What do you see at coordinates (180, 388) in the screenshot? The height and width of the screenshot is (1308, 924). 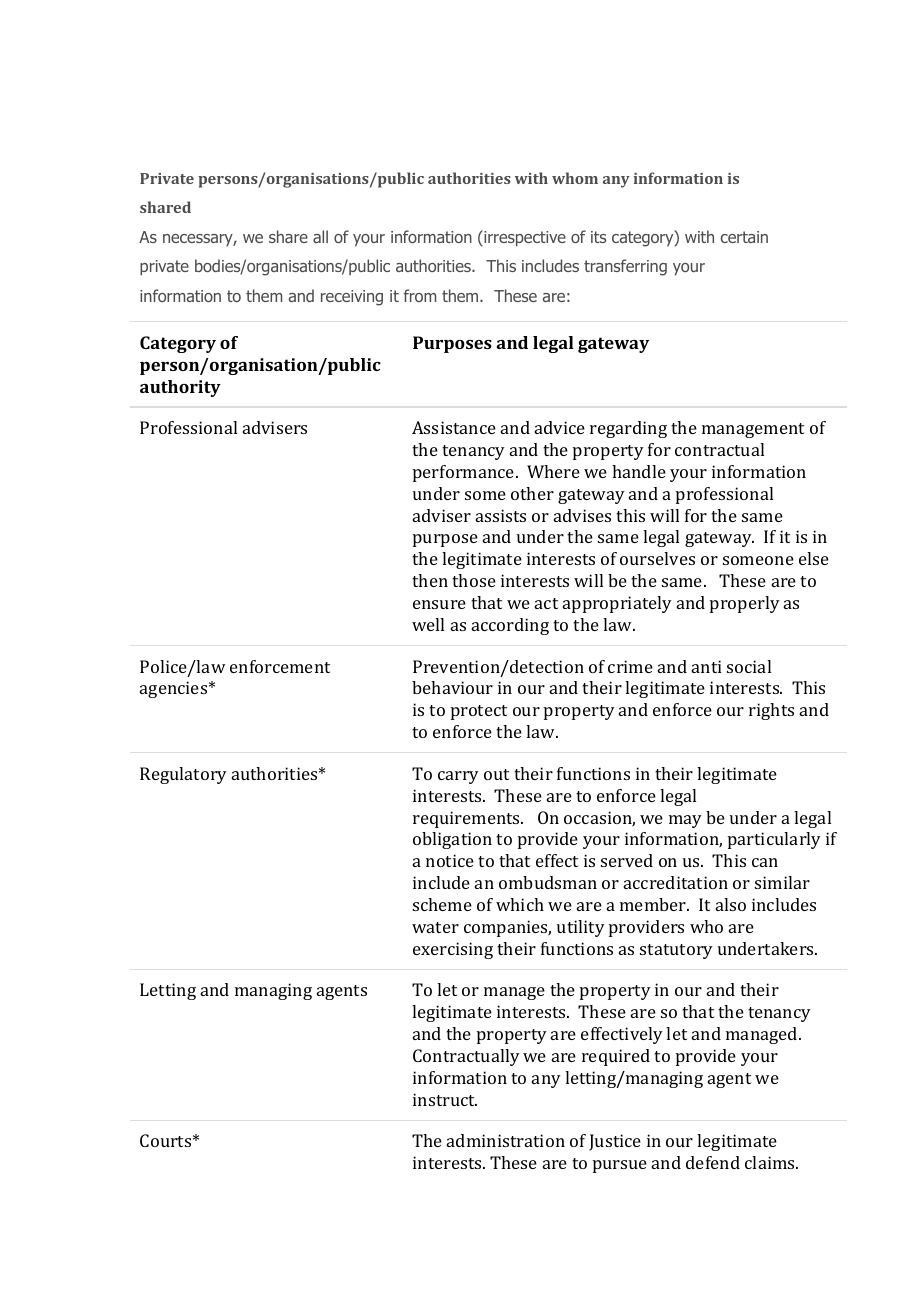 I see `authority` at bounding box center [180, 388].
